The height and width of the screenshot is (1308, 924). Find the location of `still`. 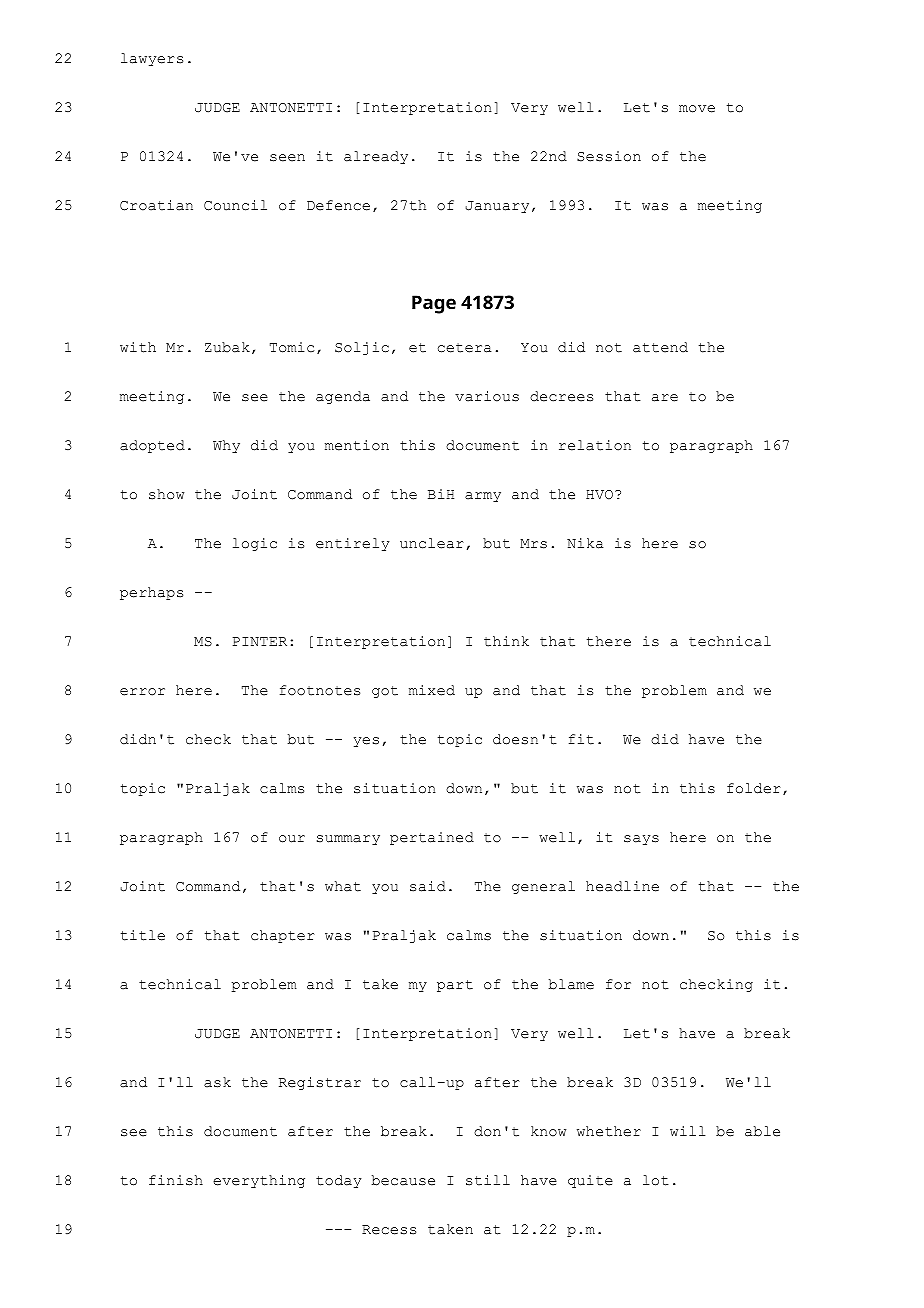

still is located at coordinates (488, 1180).
